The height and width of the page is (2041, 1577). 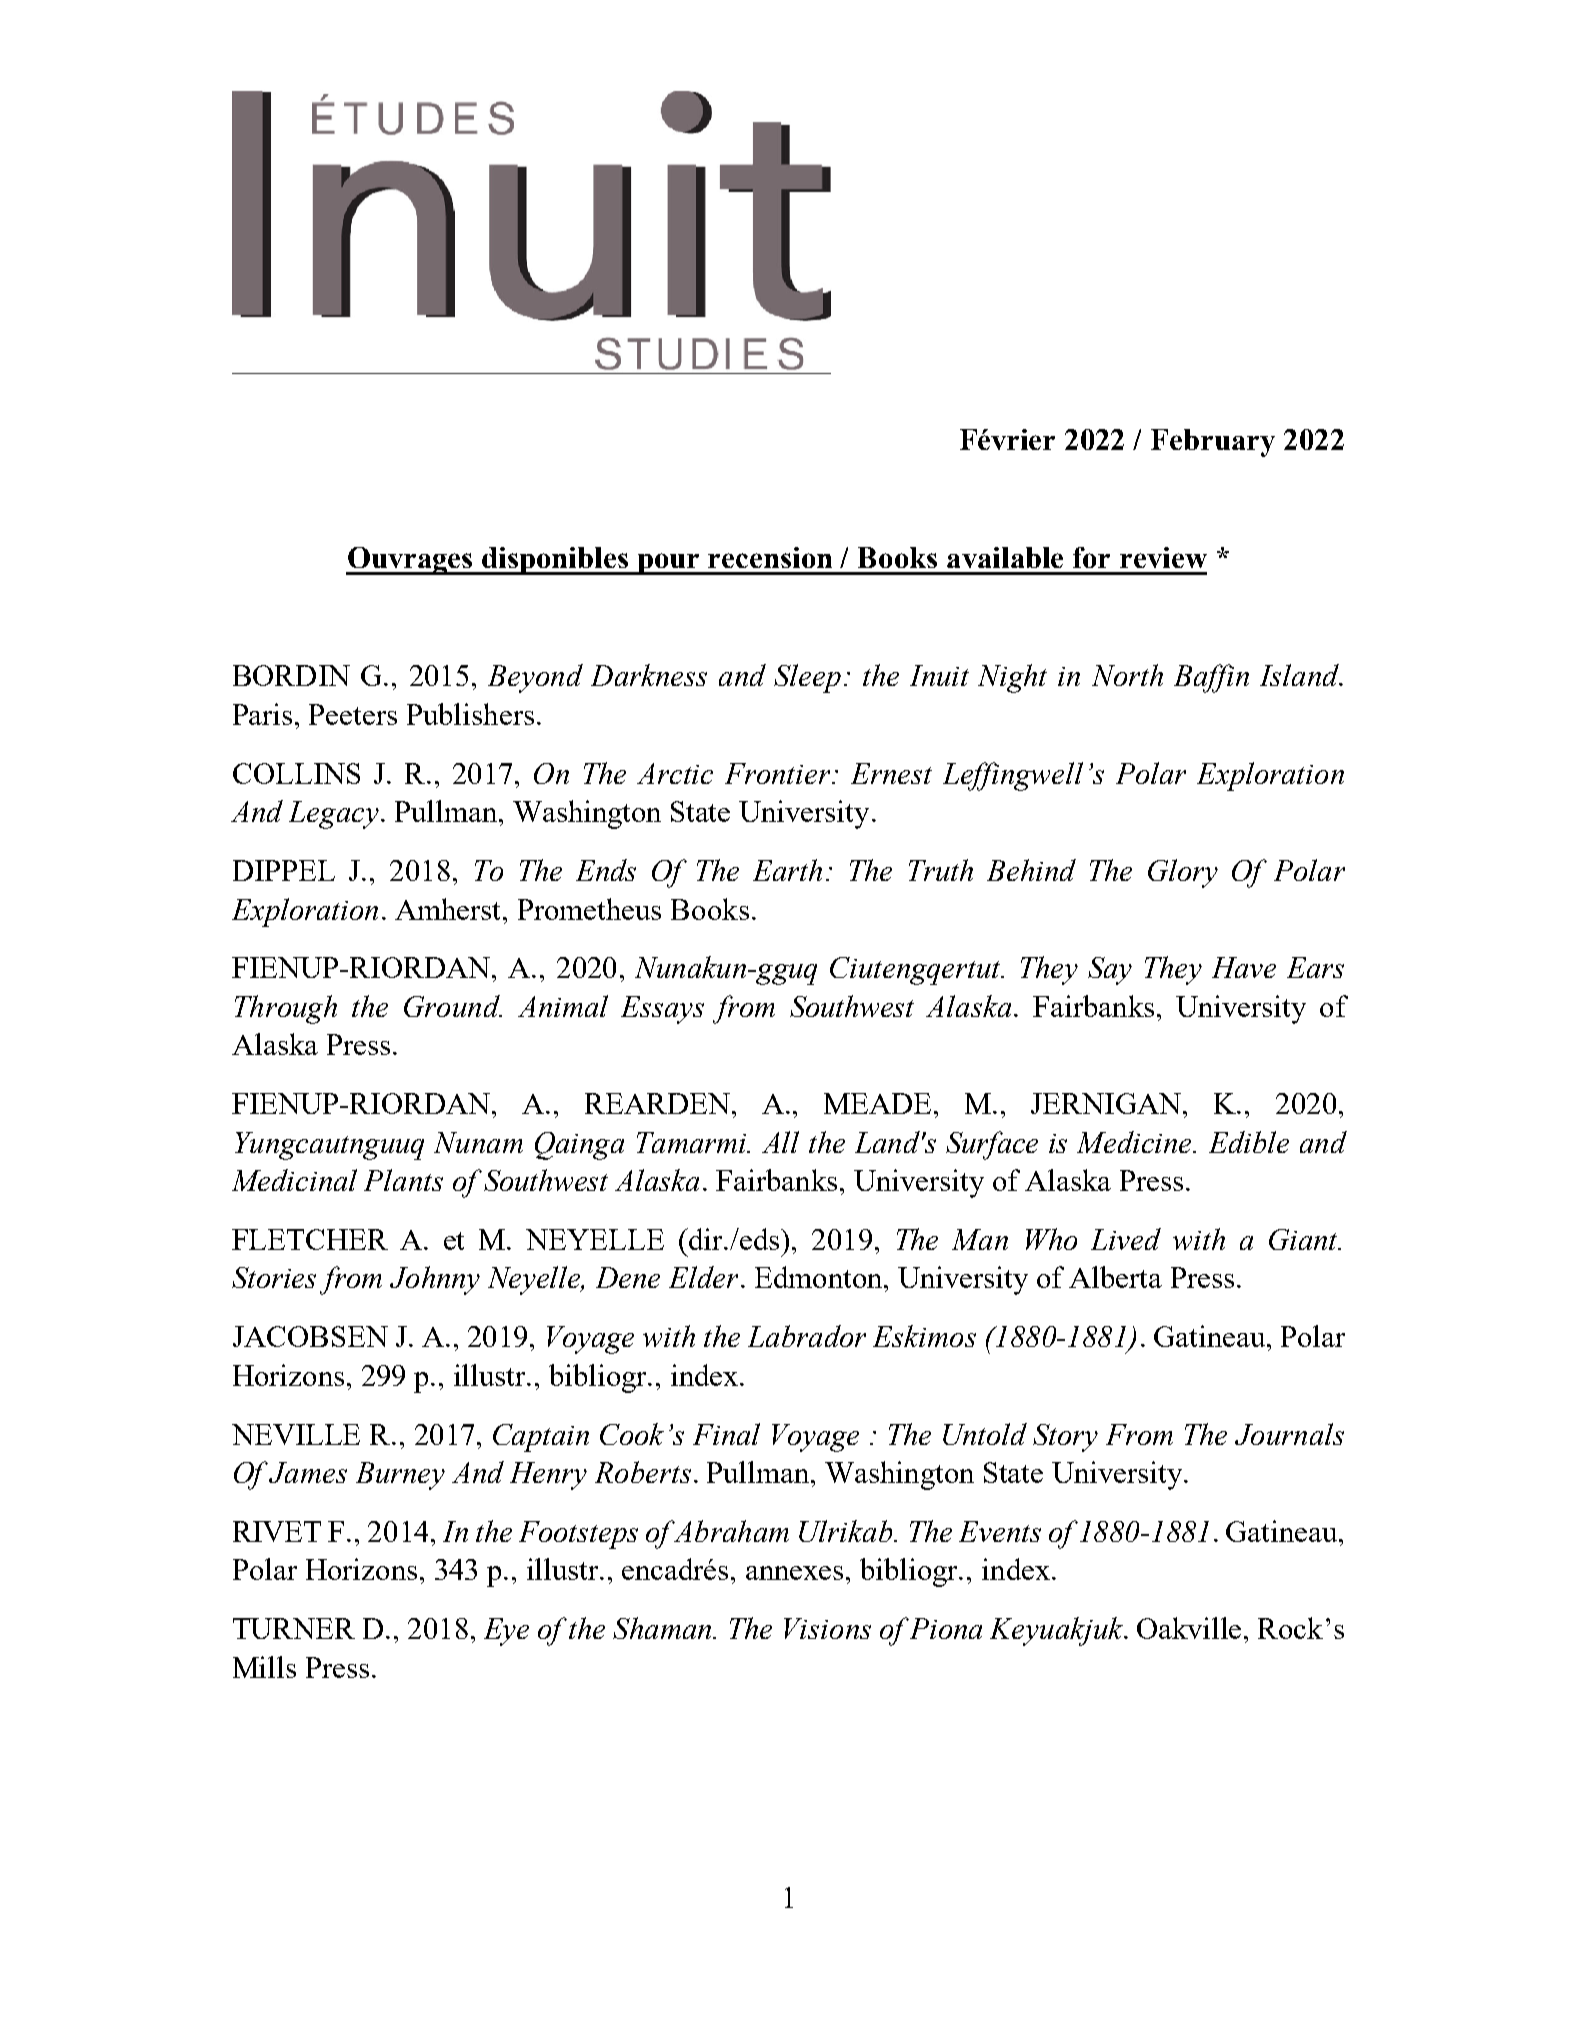 I want to click on TURNER, so click(x=294, y=1628).
